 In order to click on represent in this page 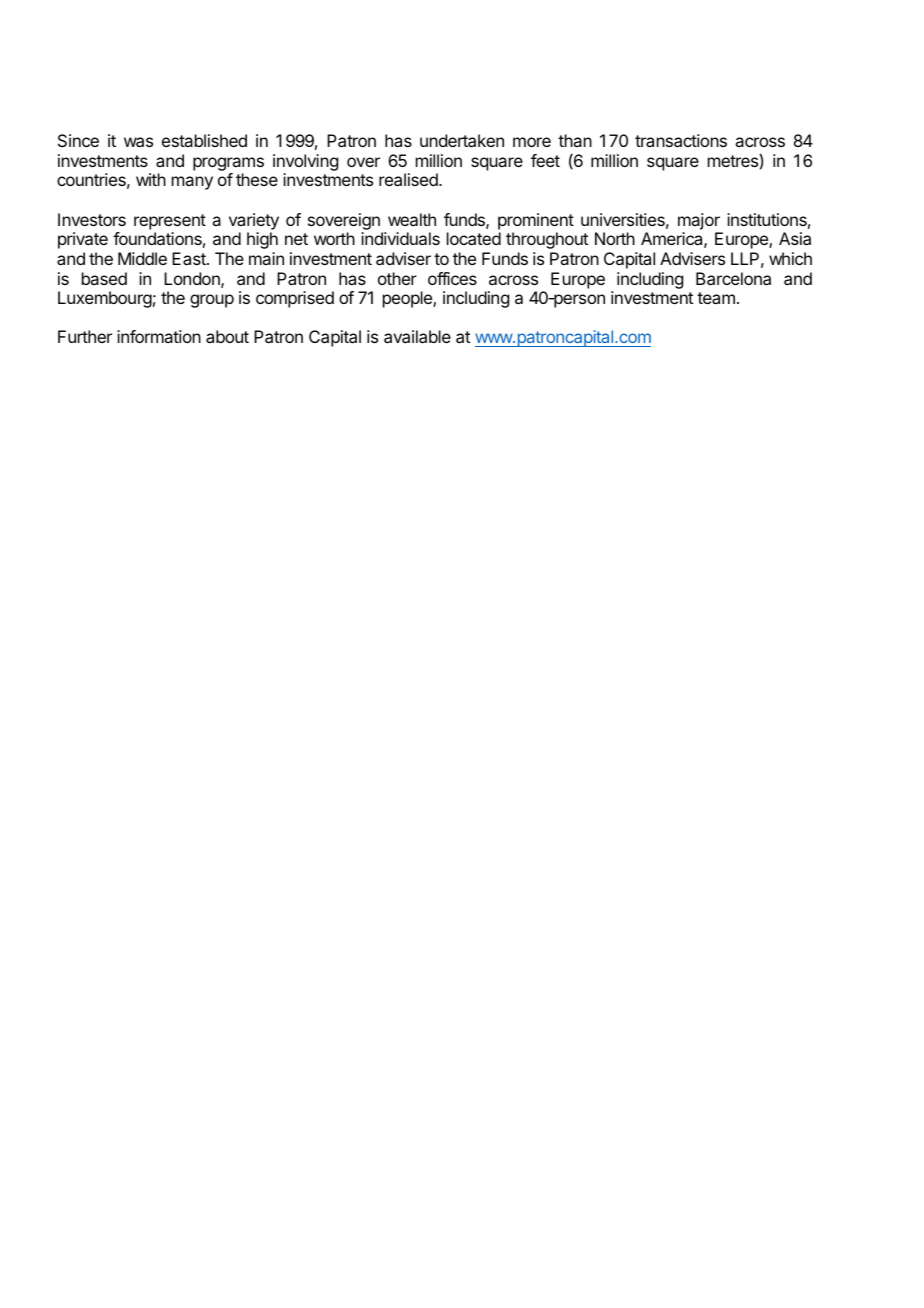, I will do `click(170, 222)`.
